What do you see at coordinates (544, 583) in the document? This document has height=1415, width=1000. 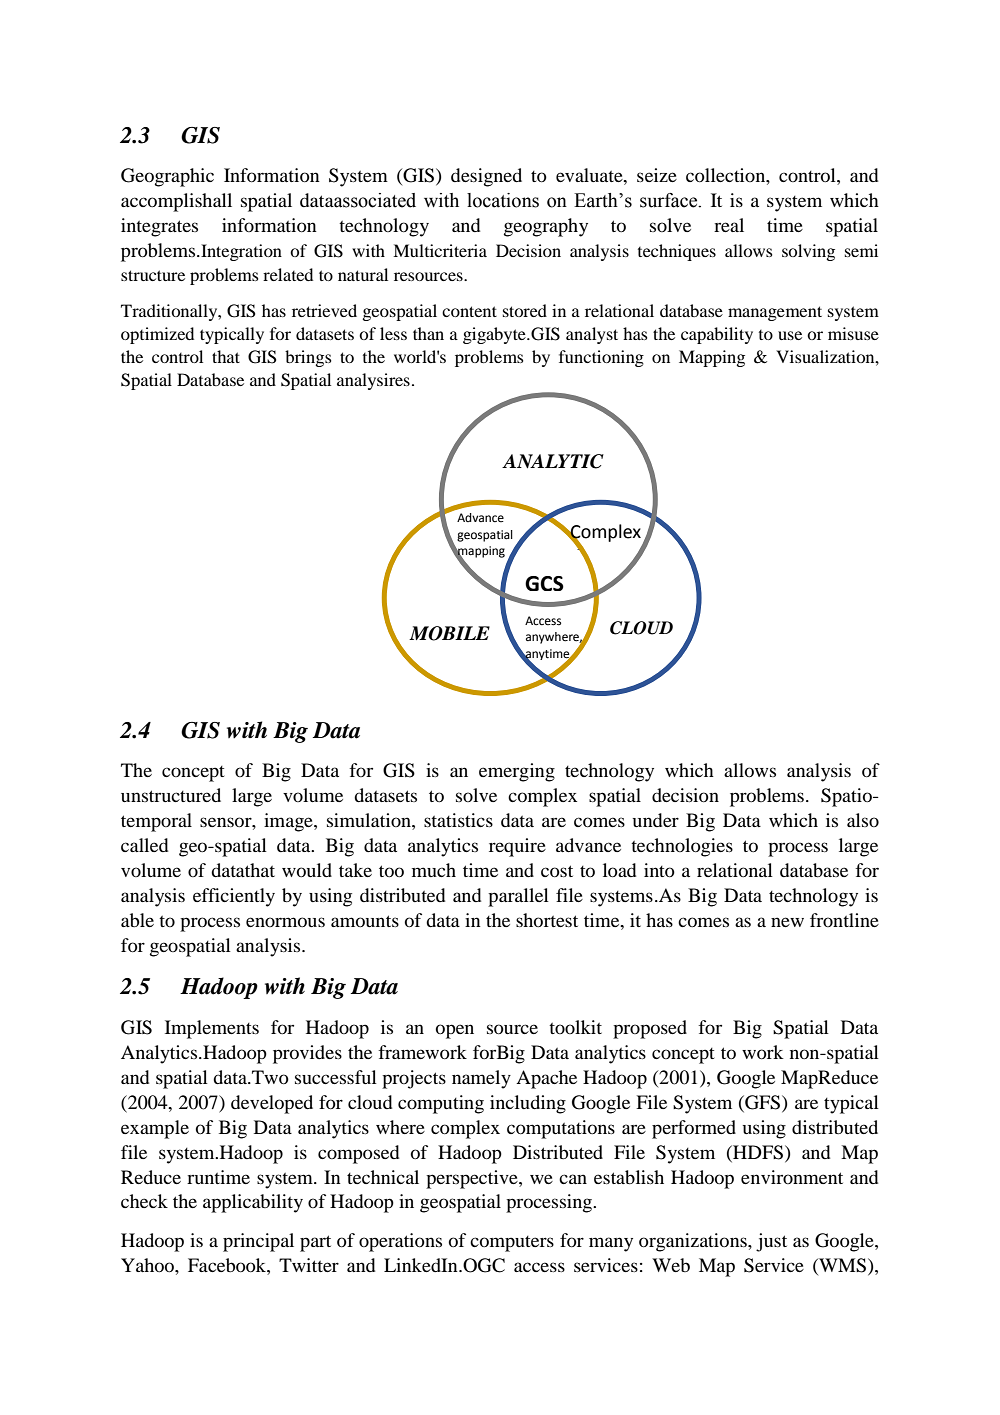 I see `GCS` at bounding box center [544, 583].
